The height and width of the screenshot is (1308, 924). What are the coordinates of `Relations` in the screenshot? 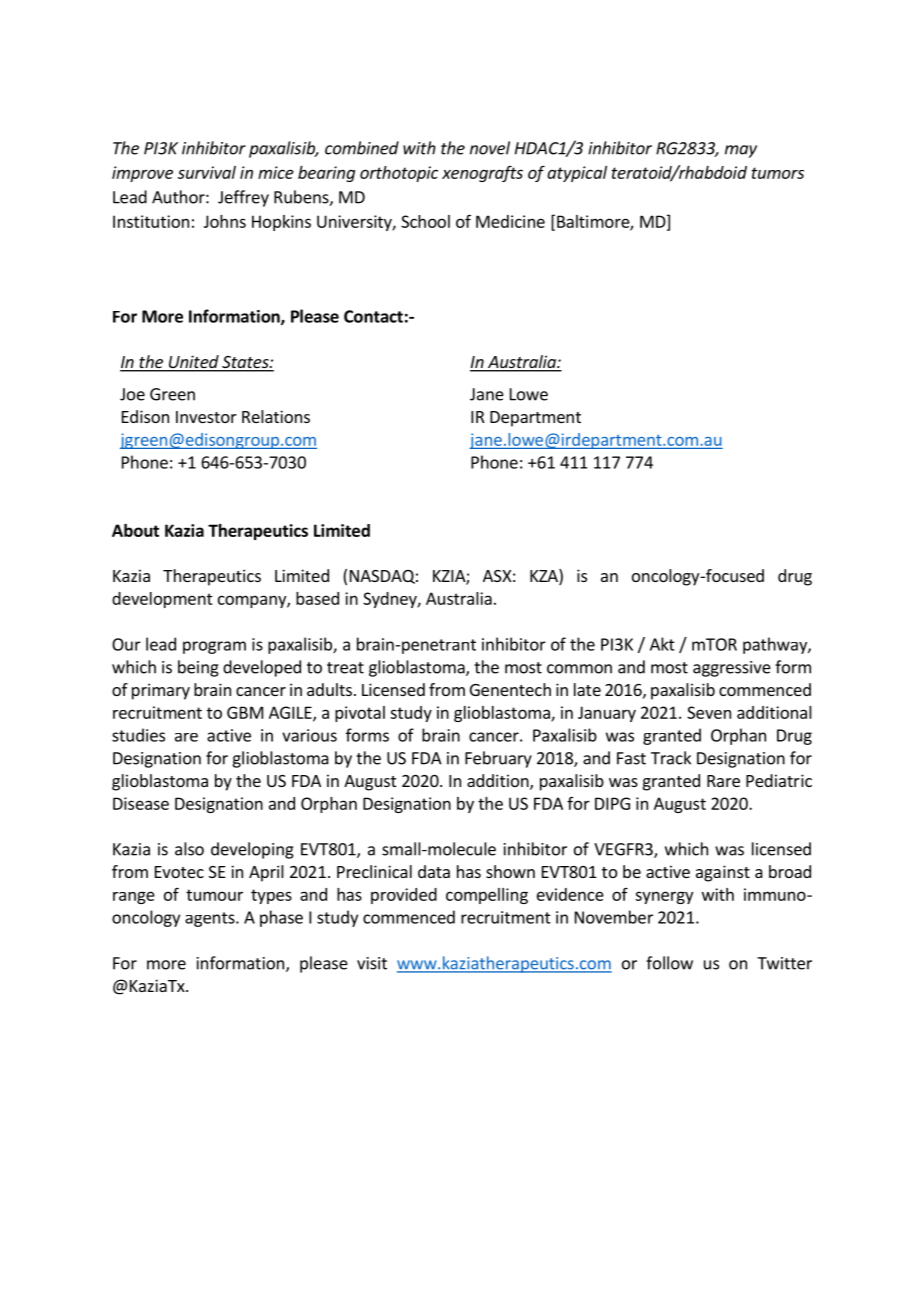 It's located at (276, 416).
